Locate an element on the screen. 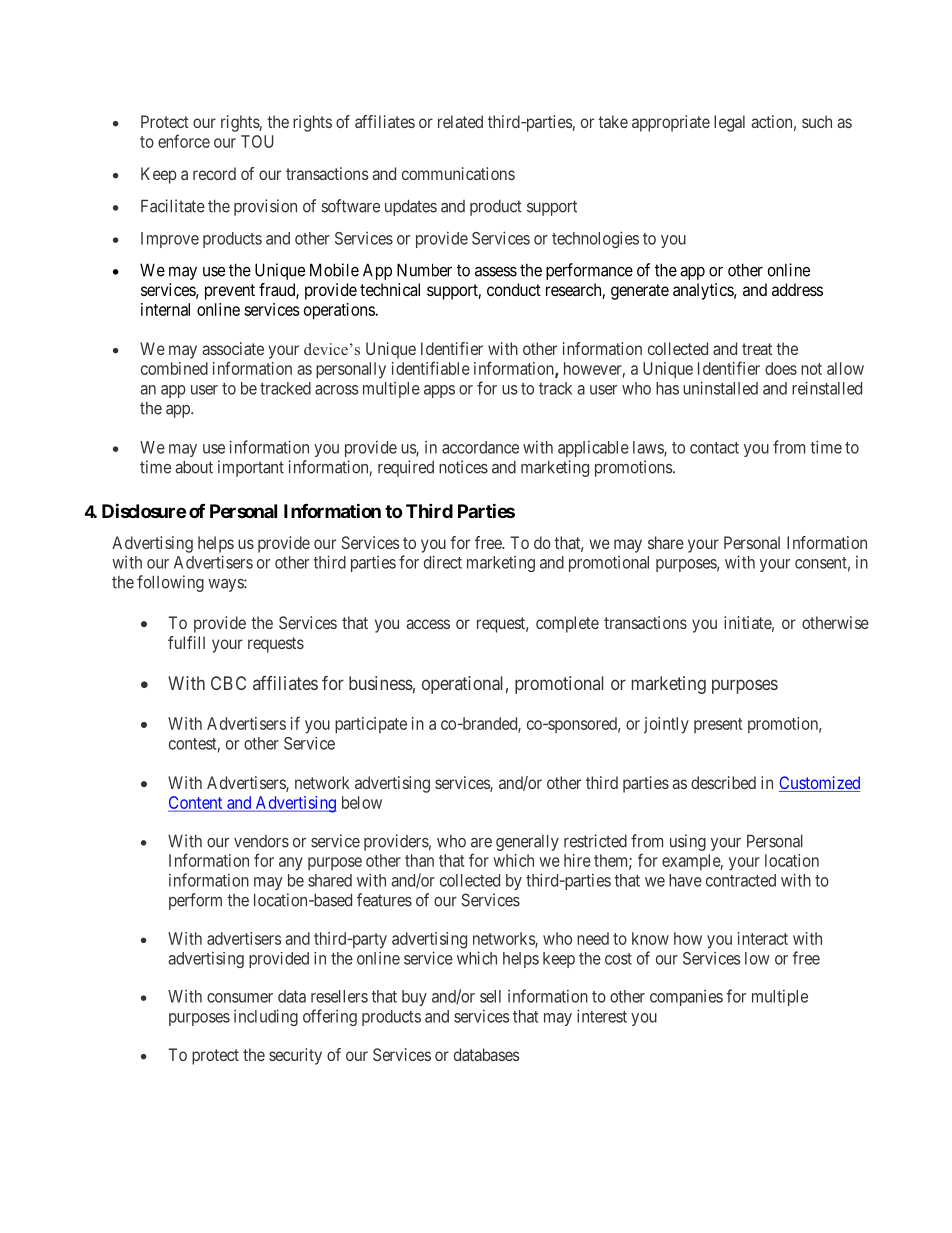 The image size is (952, 1233). communications is located at coordinates (458, 173).
